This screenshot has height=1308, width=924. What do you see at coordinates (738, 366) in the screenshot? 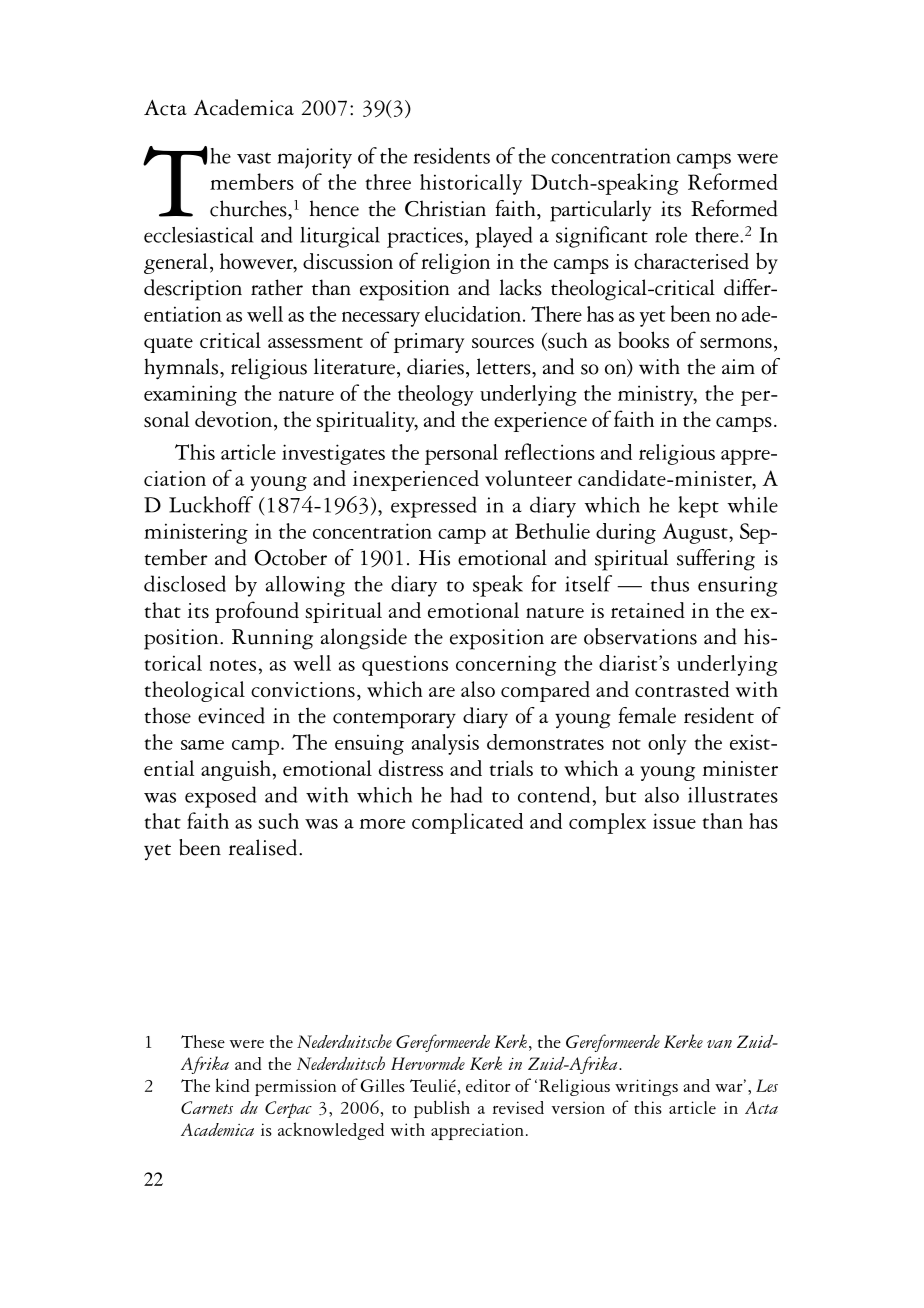
I see `aim` at bounding box center [738, 366].
